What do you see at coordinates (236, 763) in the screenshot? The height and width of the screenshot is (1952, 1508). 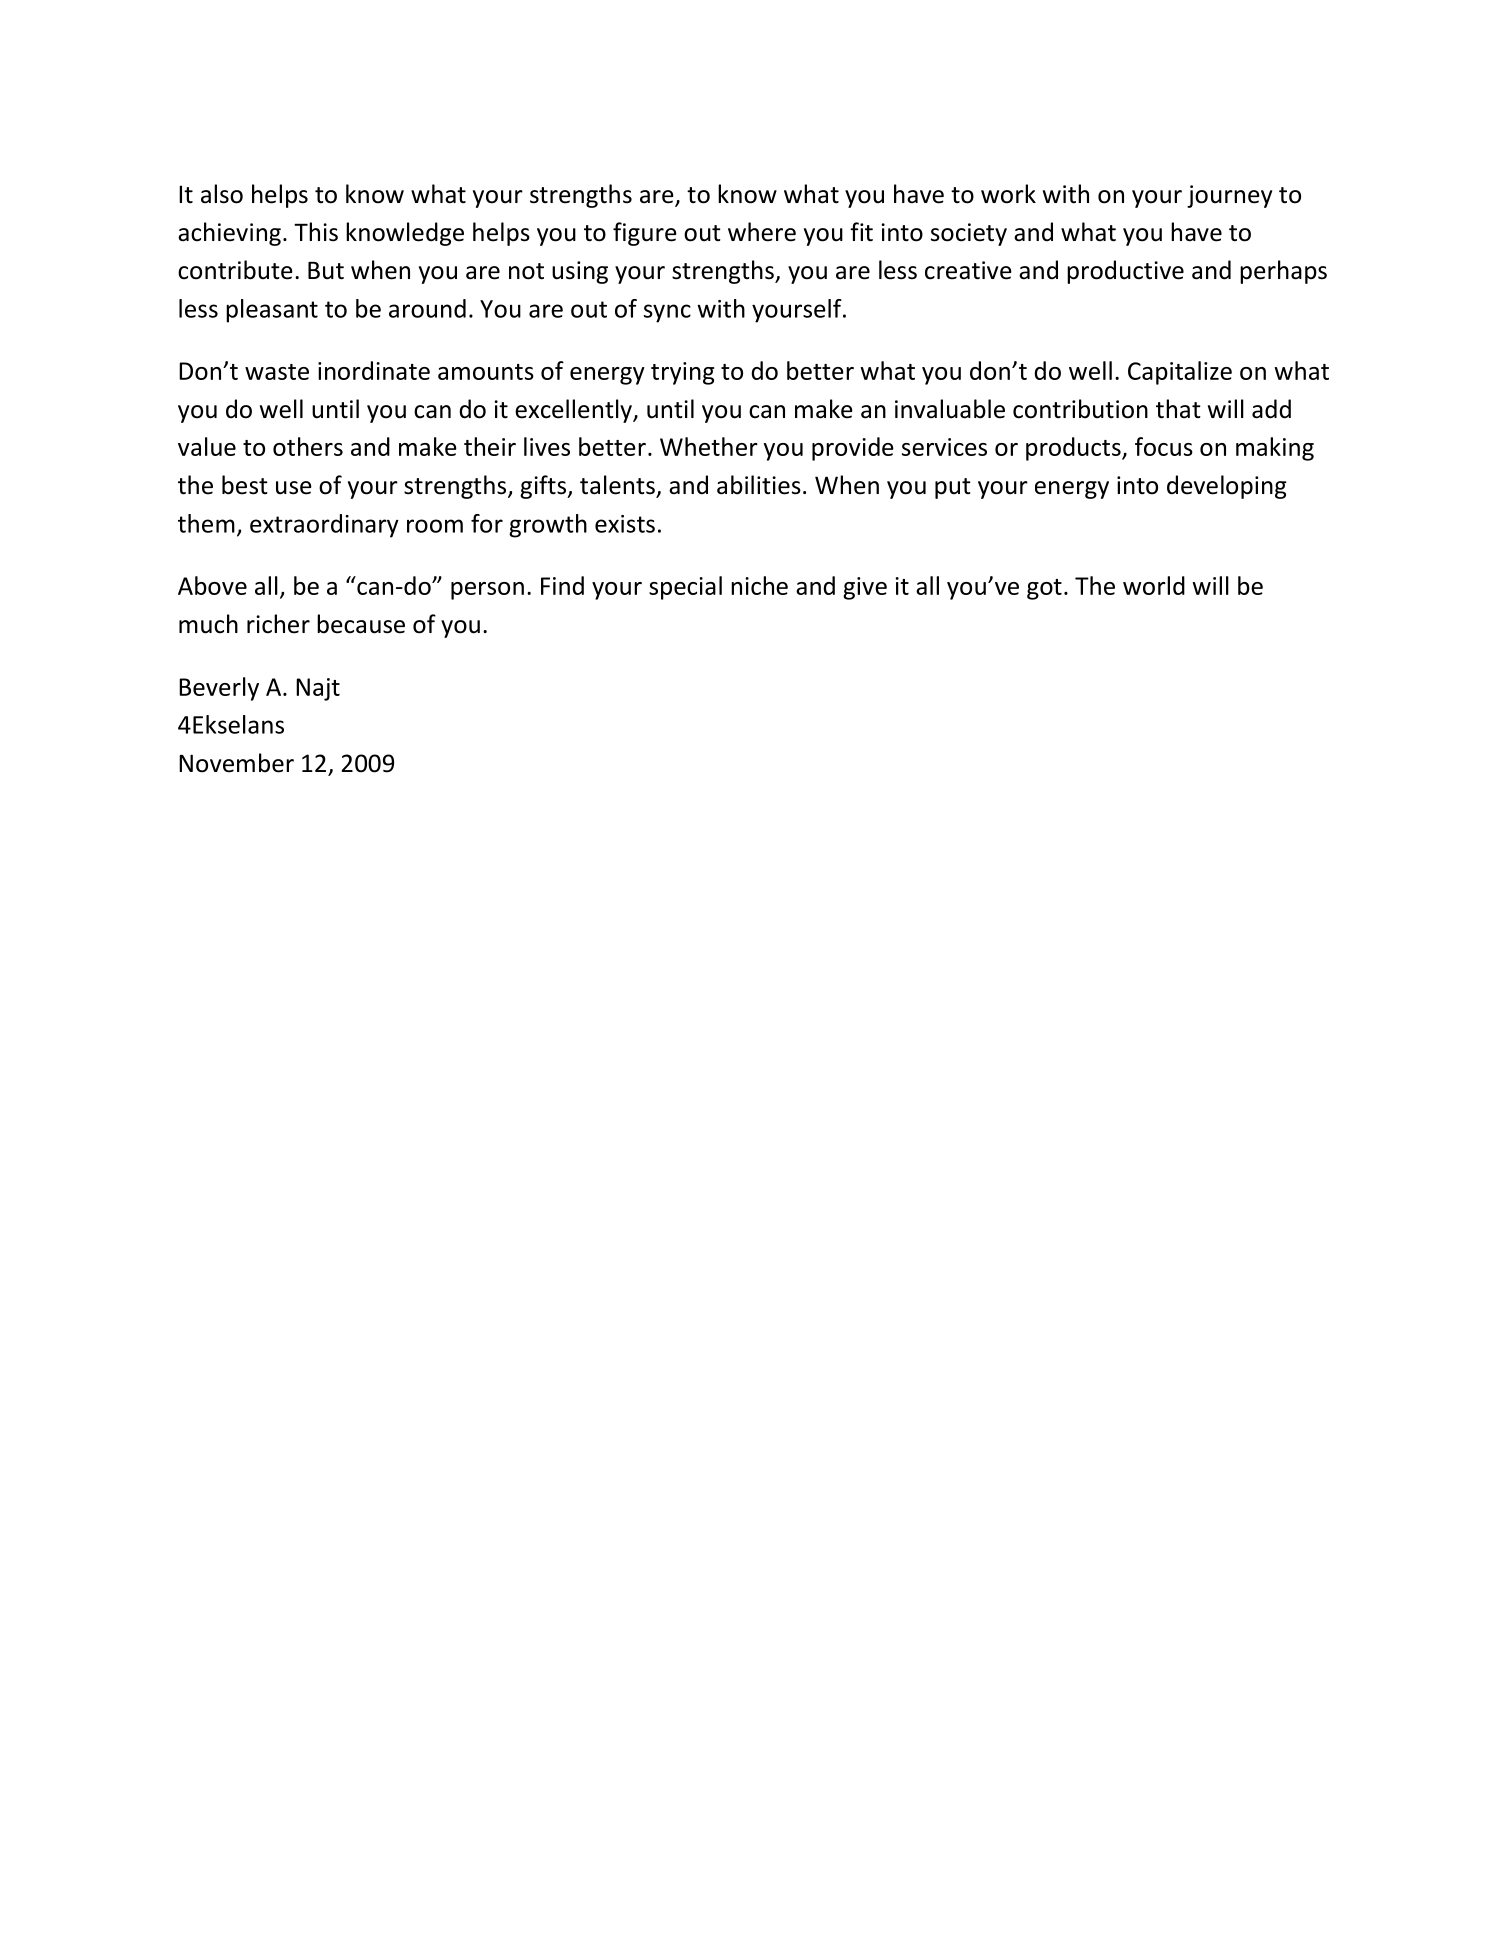 I see `November` at bounding box center [236, 763].
